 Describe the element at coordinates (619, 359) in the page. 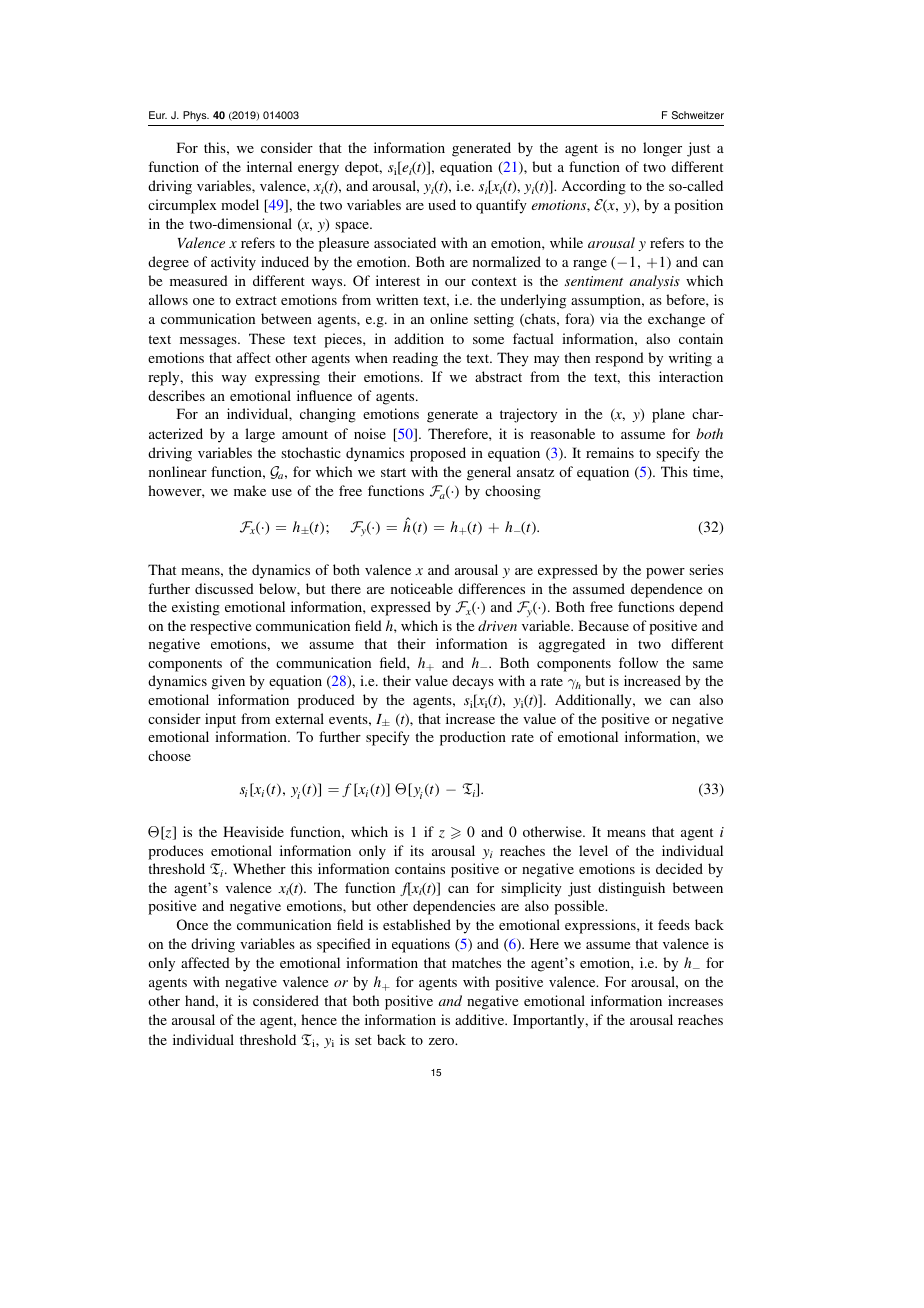

I see `respond` at that location.
